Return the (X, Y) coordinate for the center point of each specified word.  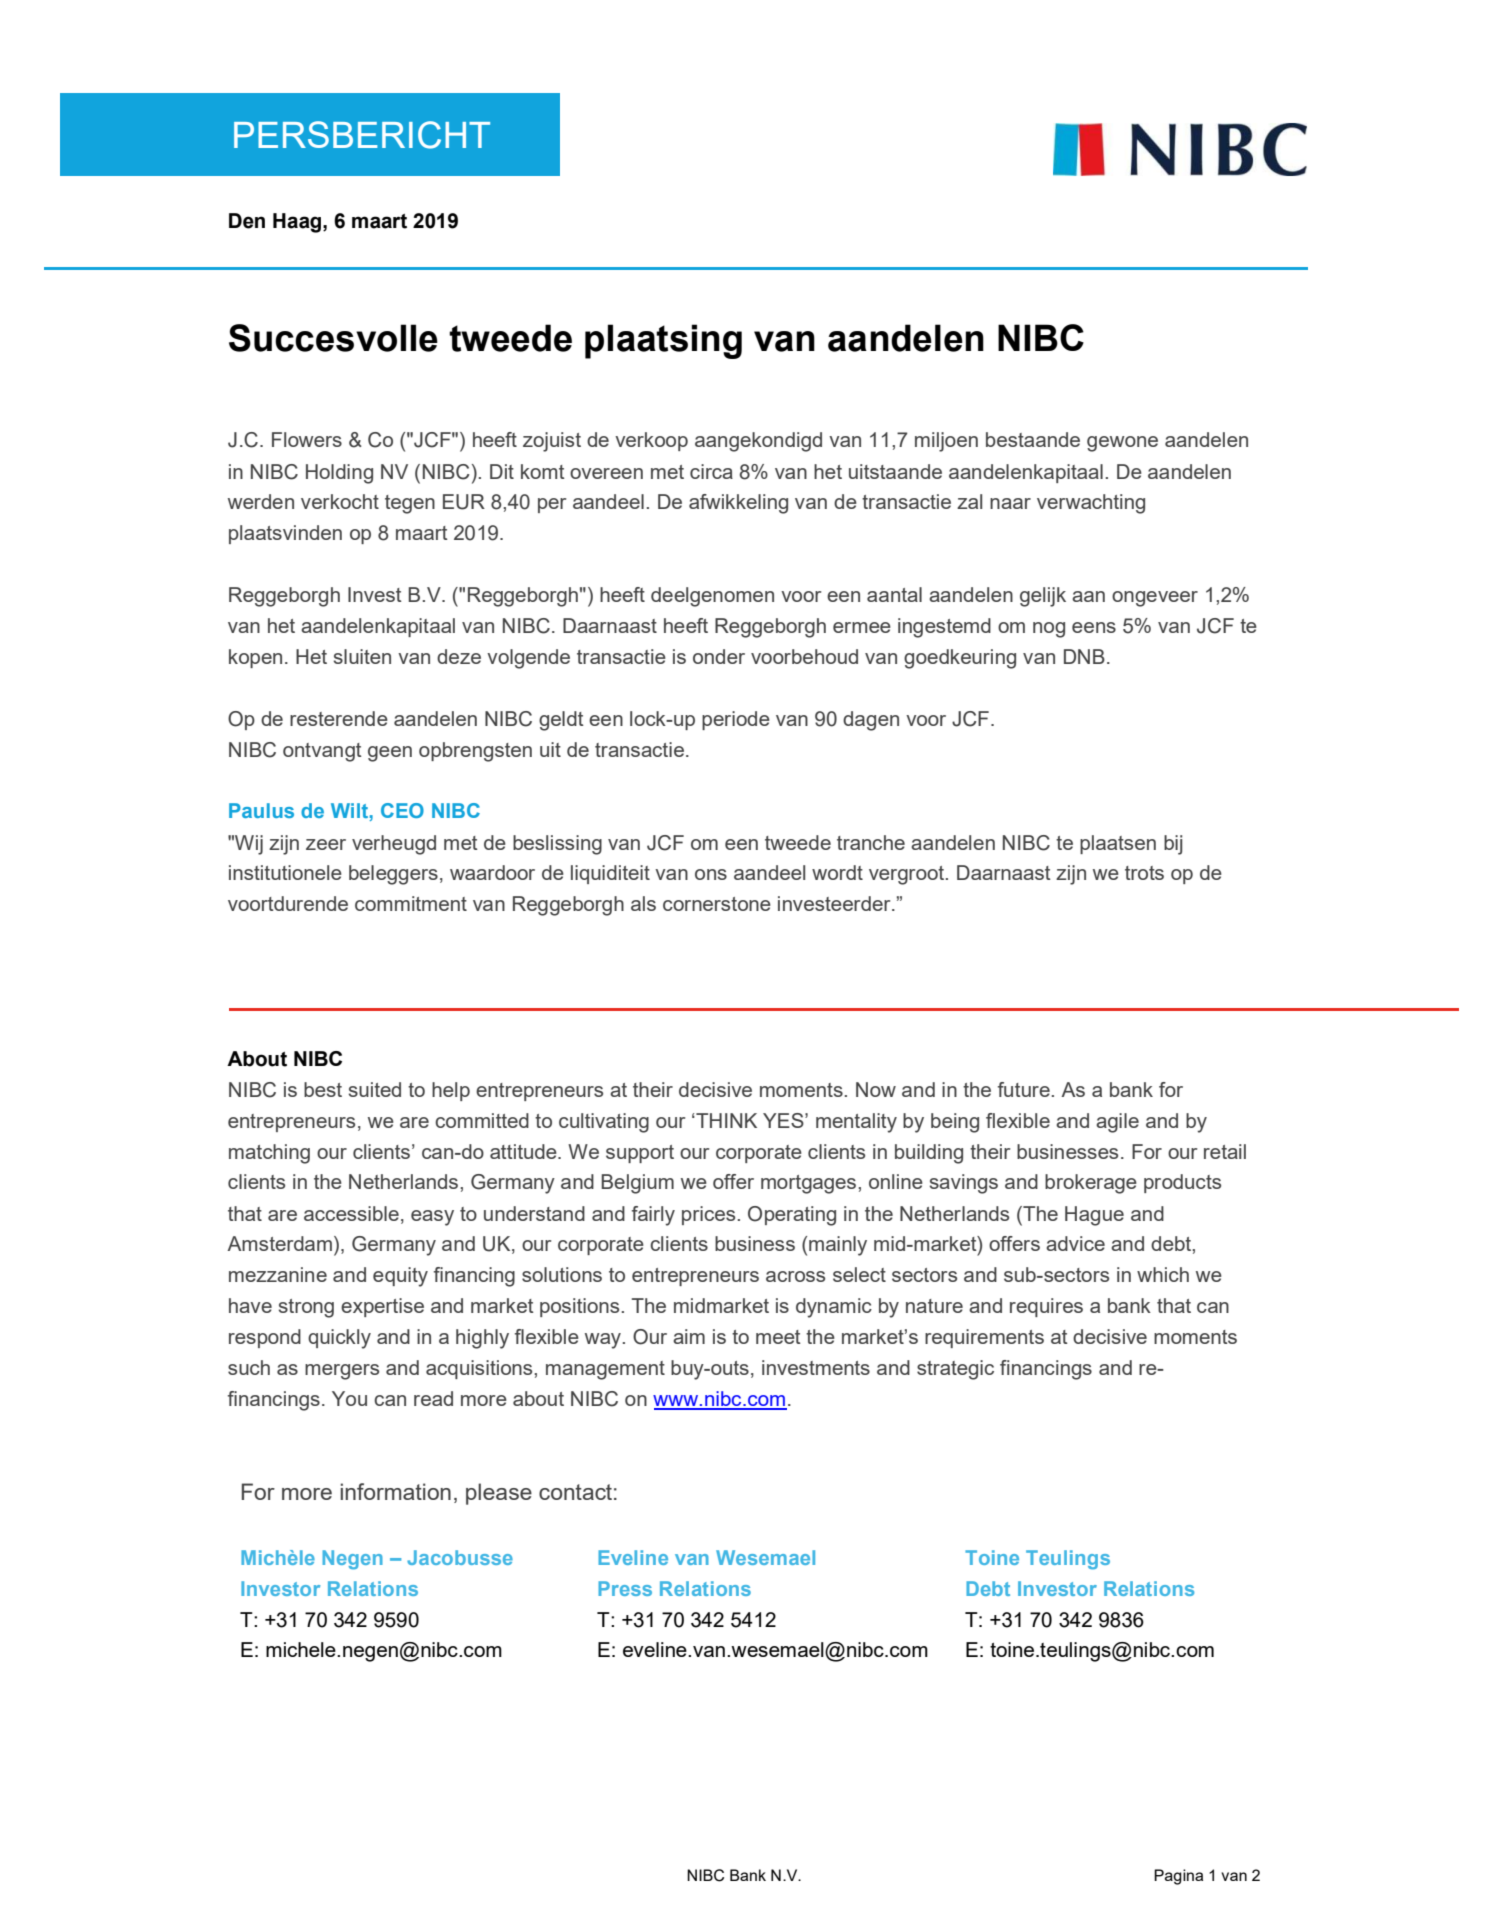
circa (711, 471)
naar (1010, 503)
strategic (955, 1370)
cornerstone (717, 904)
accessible (351, 1213)
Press (625, 1588)
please (499, 1494)
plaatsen (1118, 844)
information (396, 1491)
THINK (725, 1120)
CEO (402, 810)
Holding (339, 474)
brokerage (1091, 1184)
